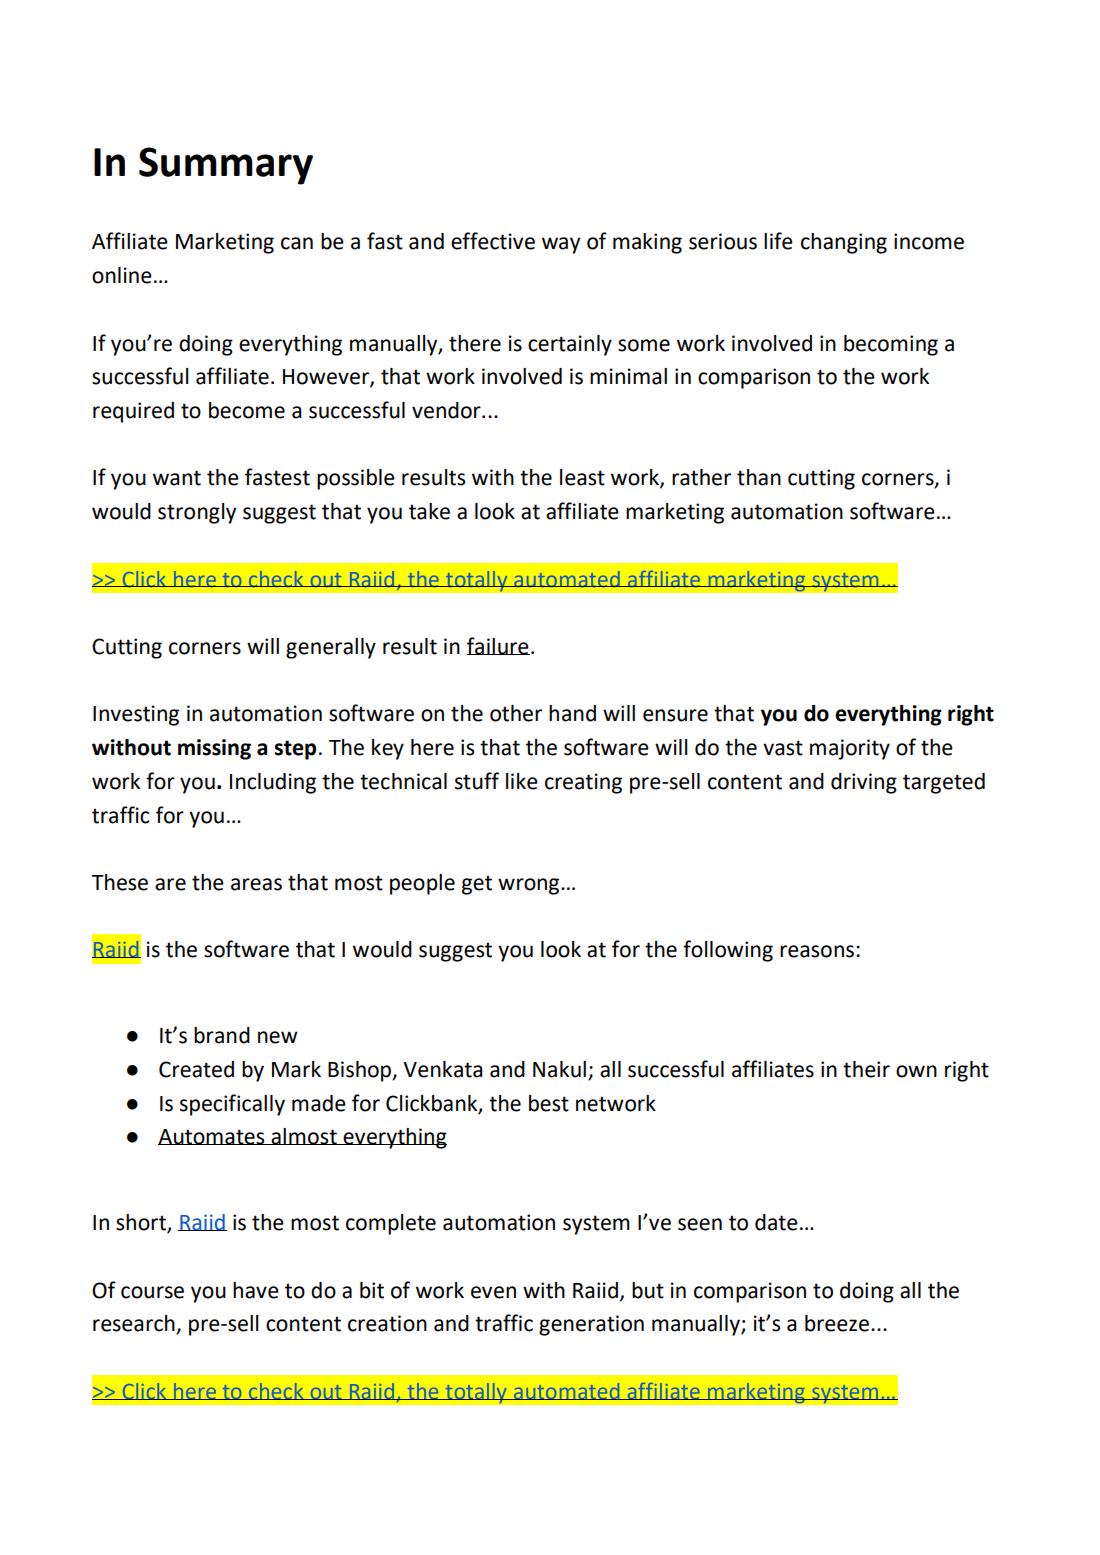 The image size is (1100, 1555). What do you see at coordinates (226, 166) in the page?
I see `Summary` at bounding box center [226, 166].
